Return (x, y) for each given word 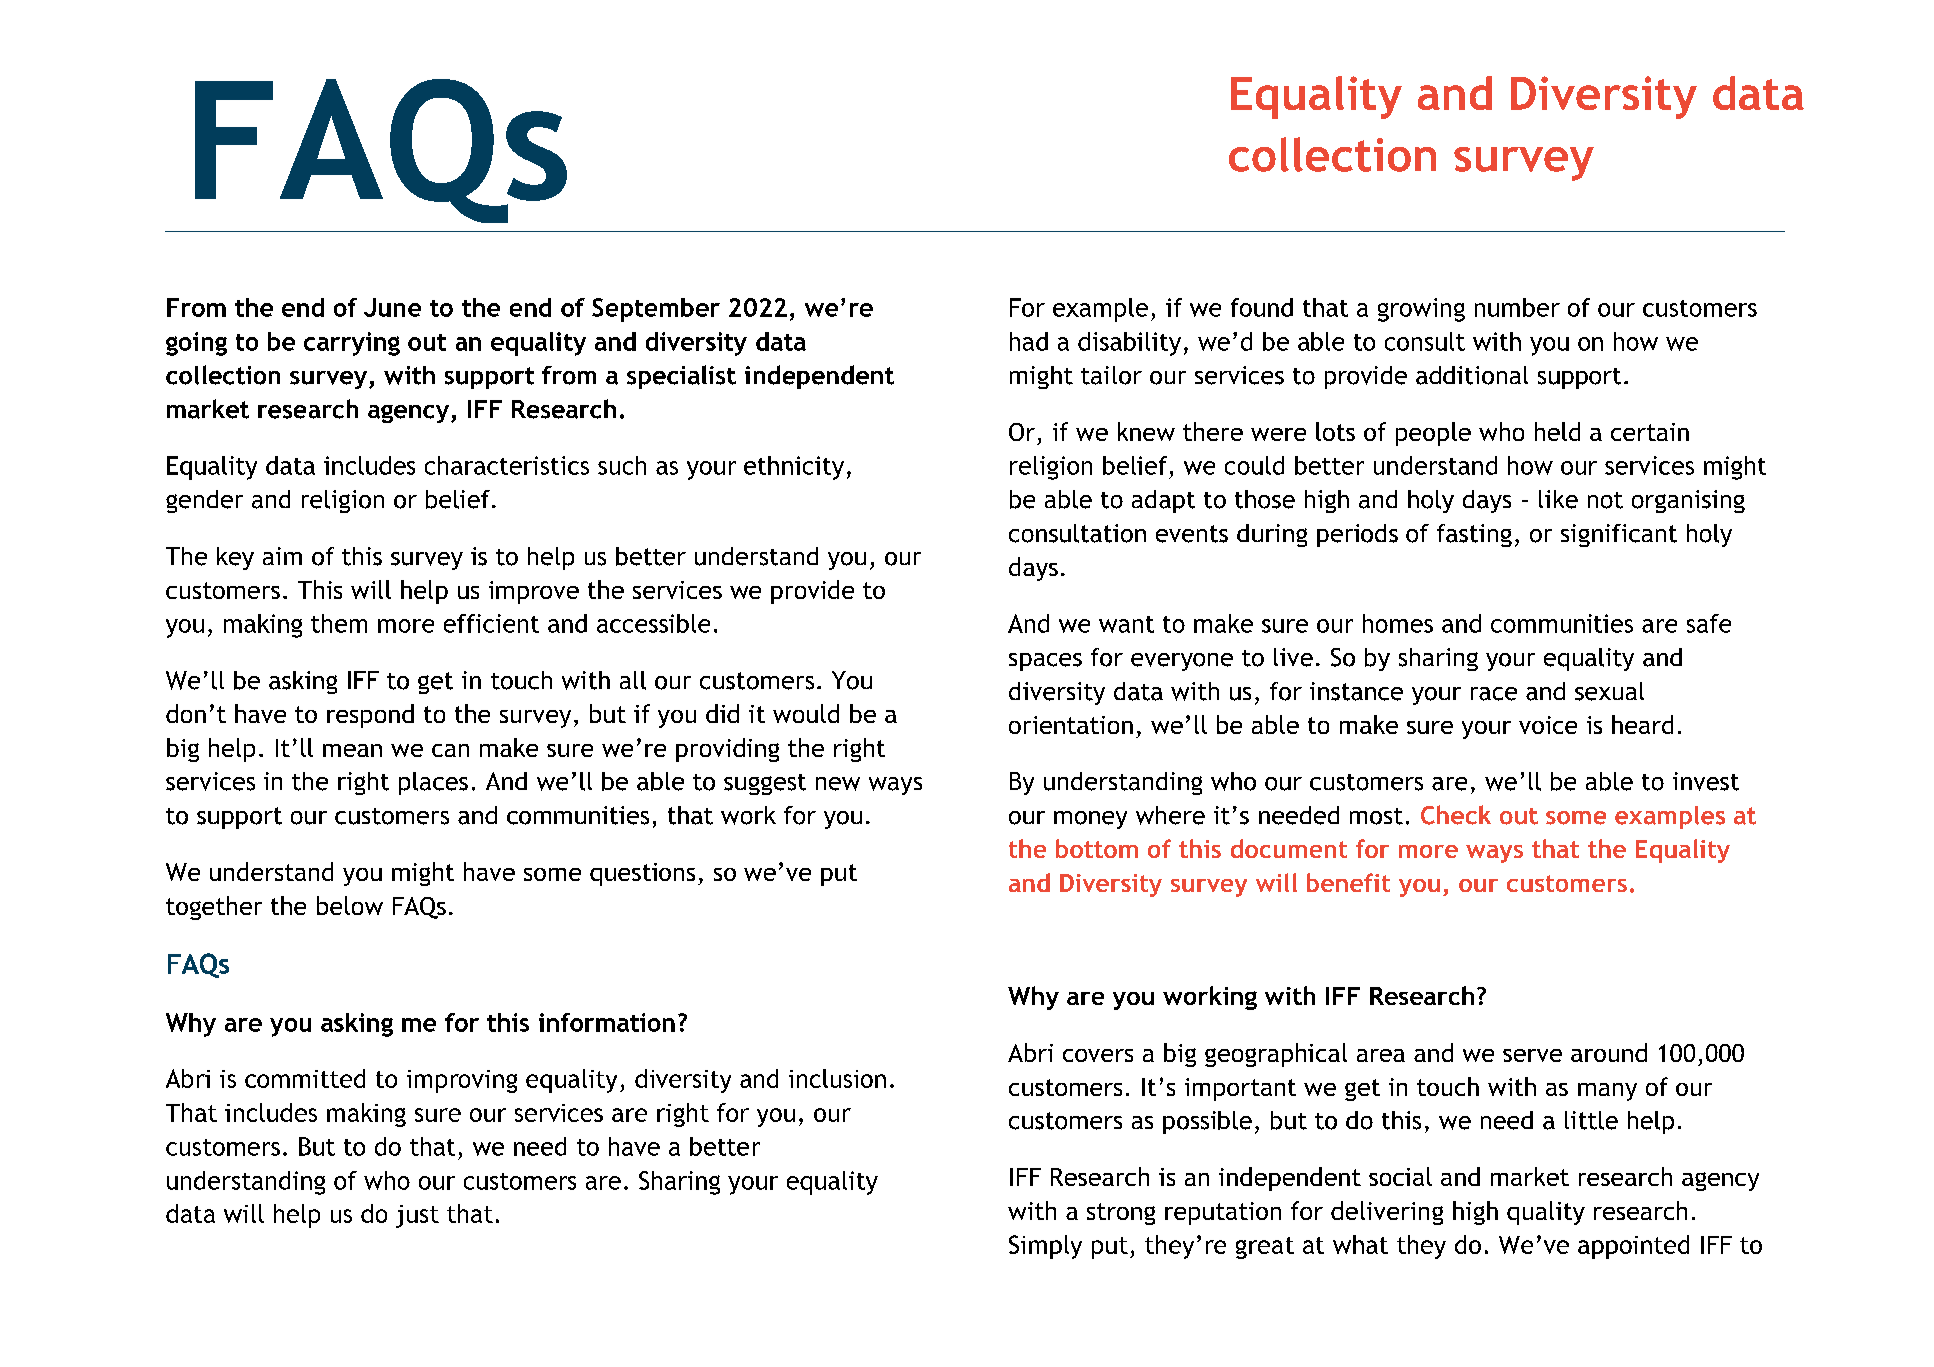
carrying (352, 344)
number (1517, 307)
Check (1456, 815)
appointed (1633, 1247)
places (433, 783)
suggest (765, 784)
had (1029, 341)
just (417, 1216)
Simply (1045, 1247)
